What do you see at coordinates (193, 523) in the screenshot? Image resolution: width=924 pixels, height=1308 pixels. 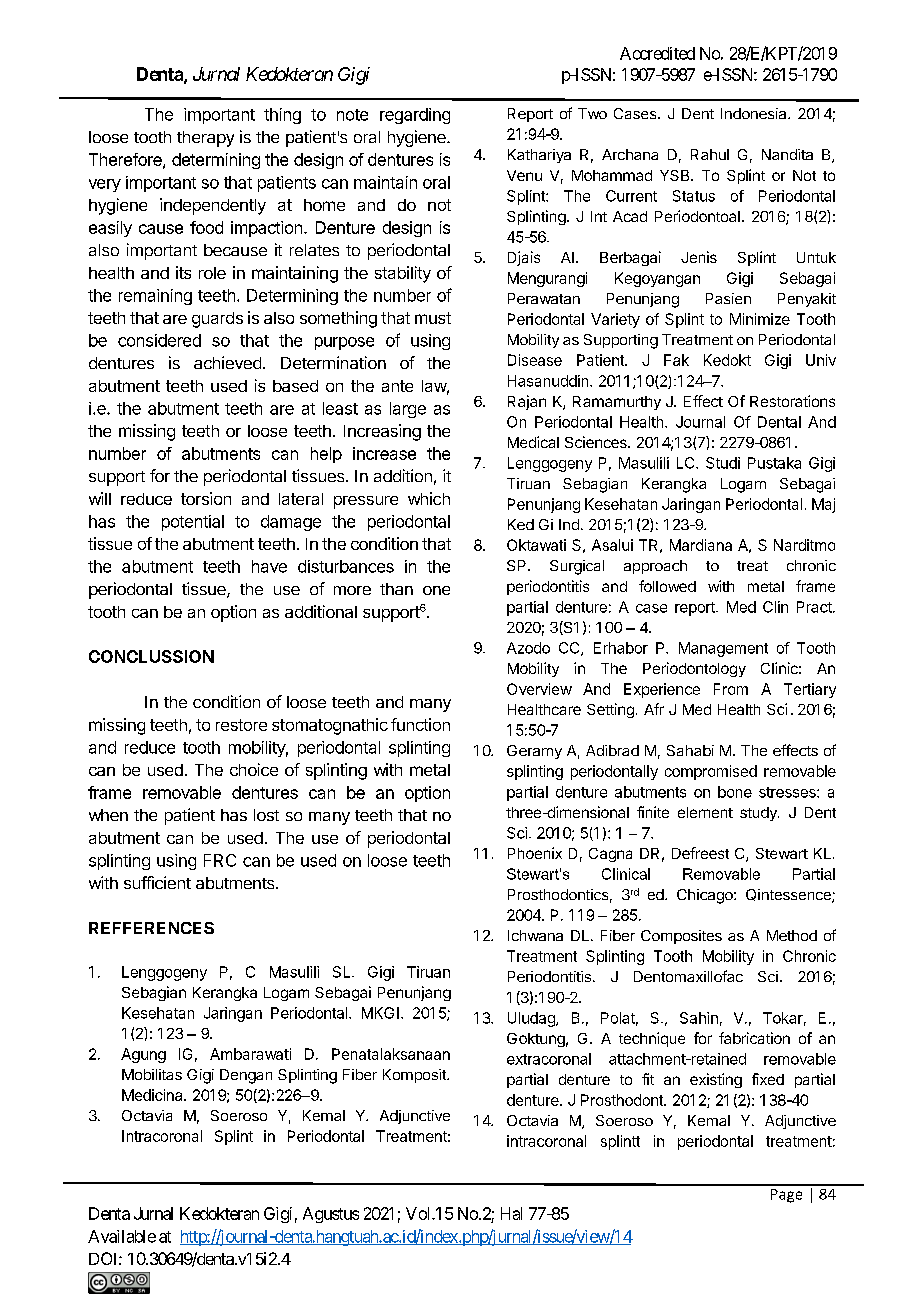 I see `potential` at bounding box center [193, 523].
